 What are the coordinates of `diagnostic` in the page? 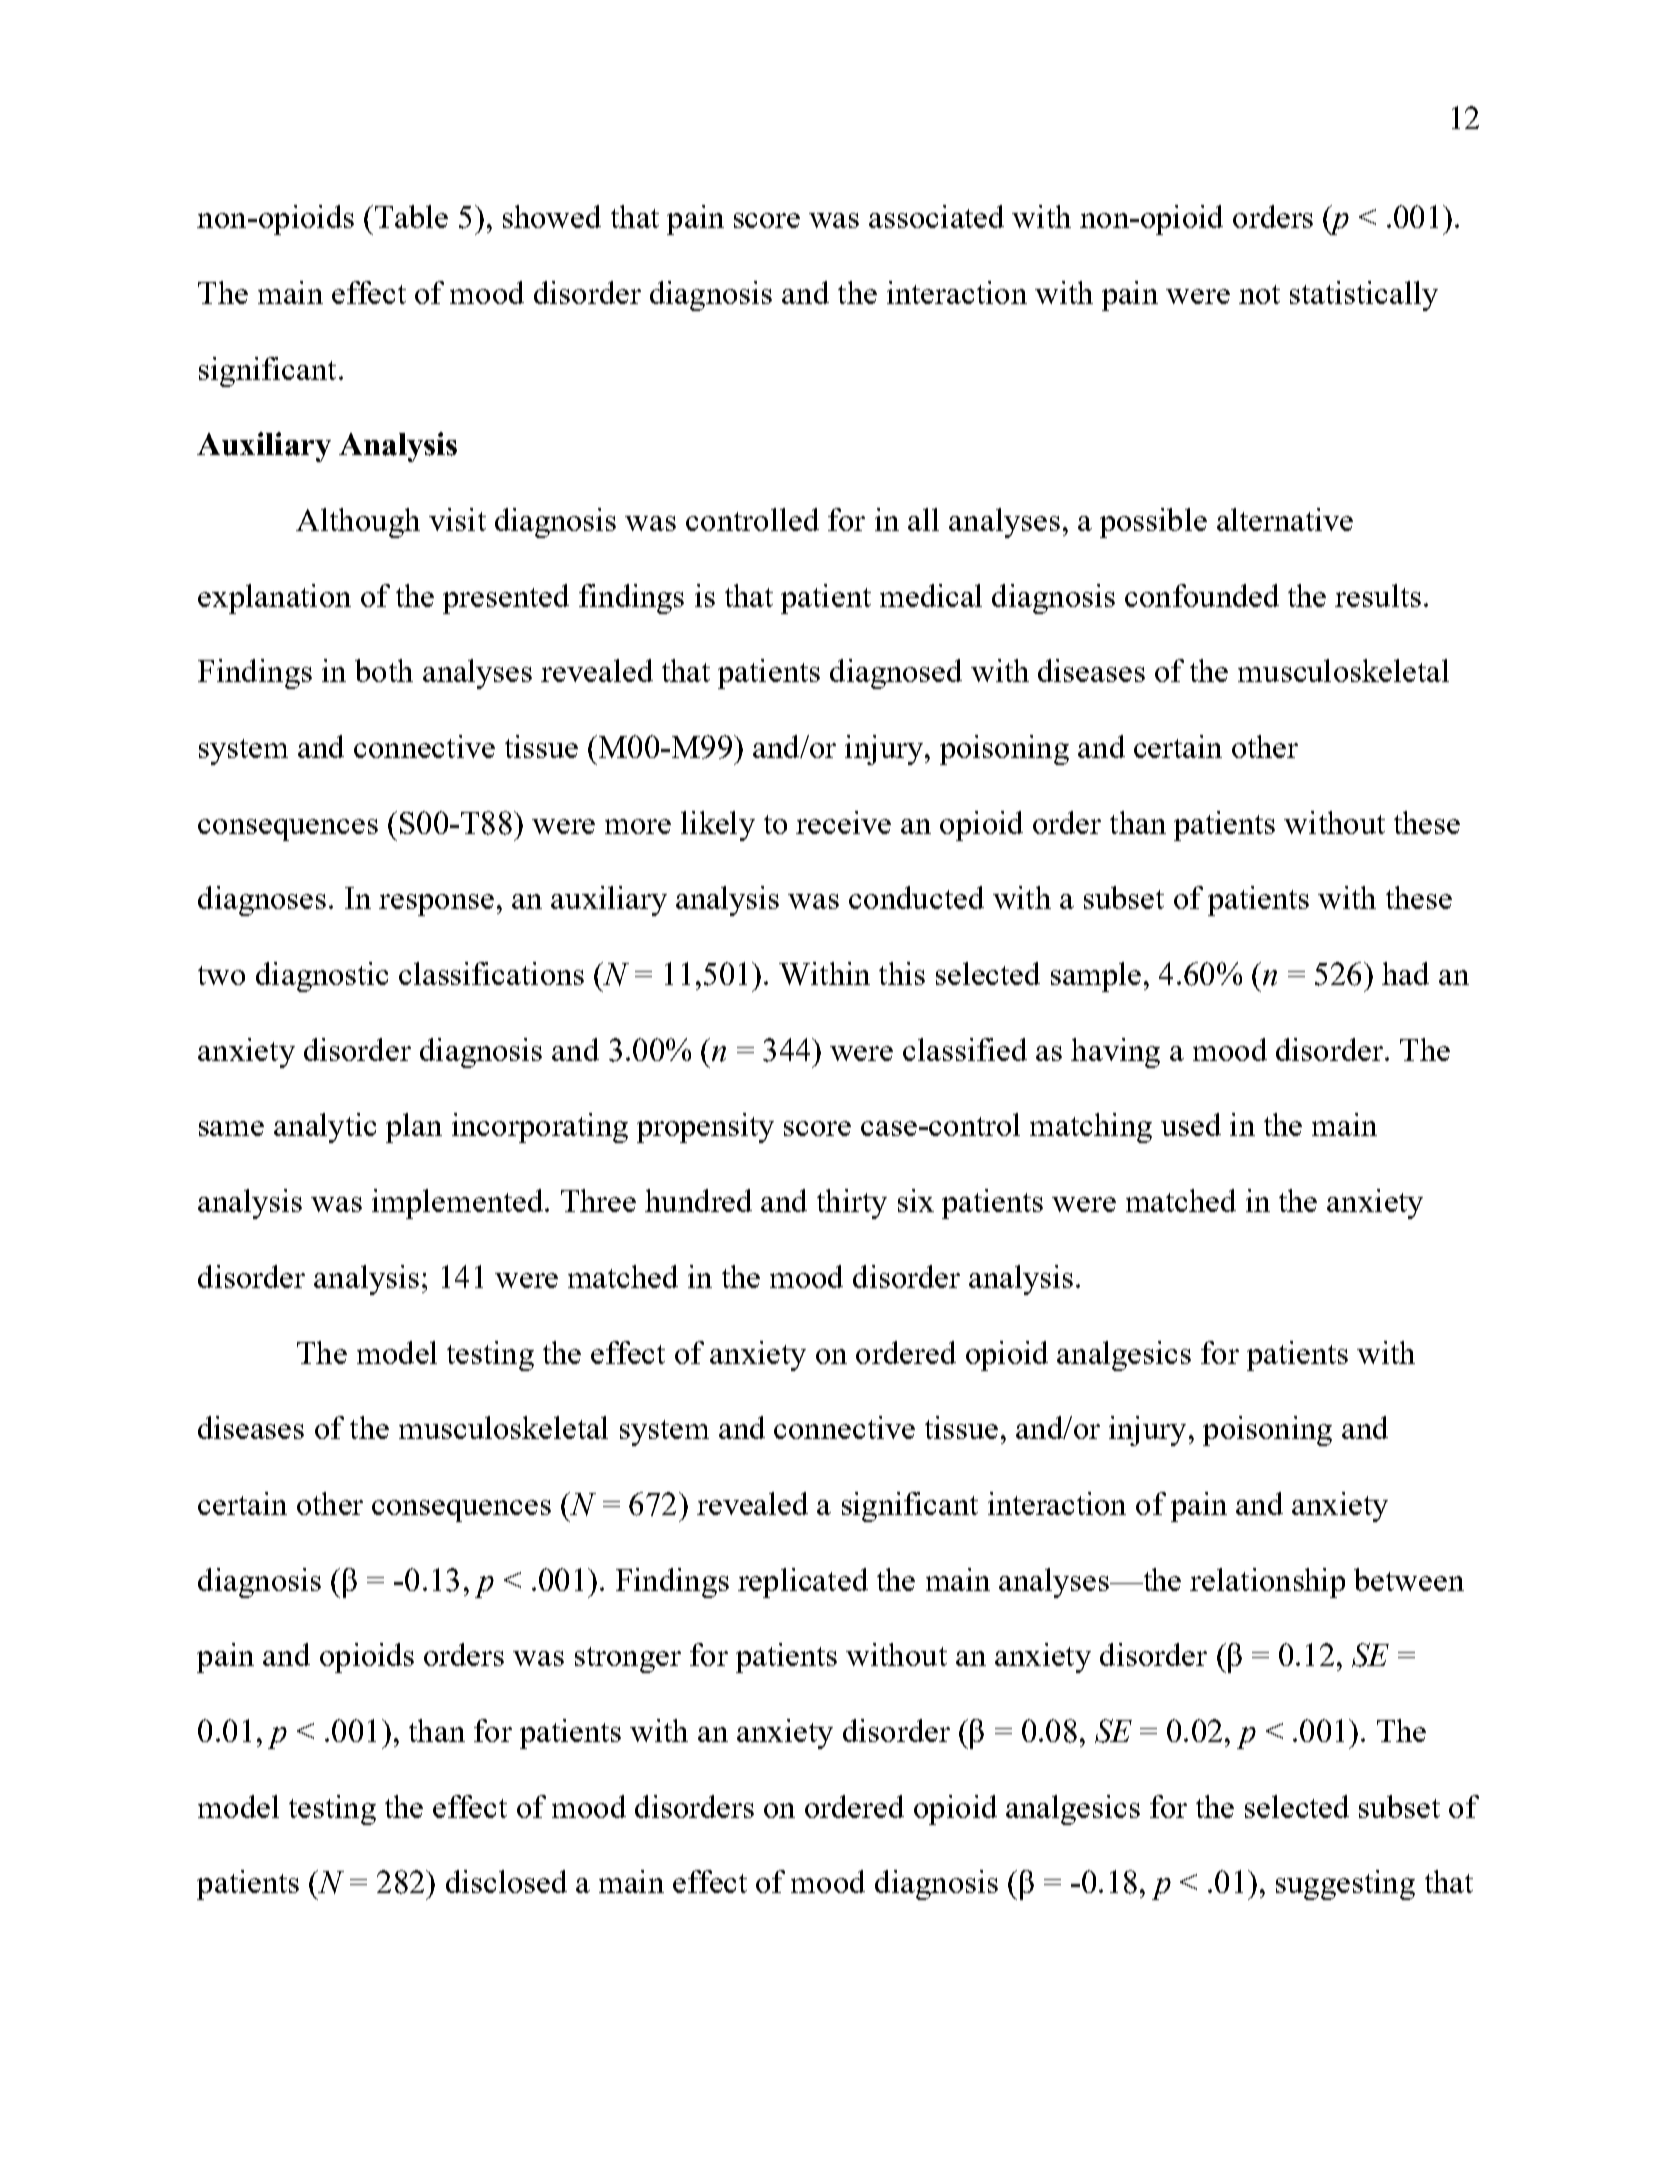 It's located at (322, 977).
